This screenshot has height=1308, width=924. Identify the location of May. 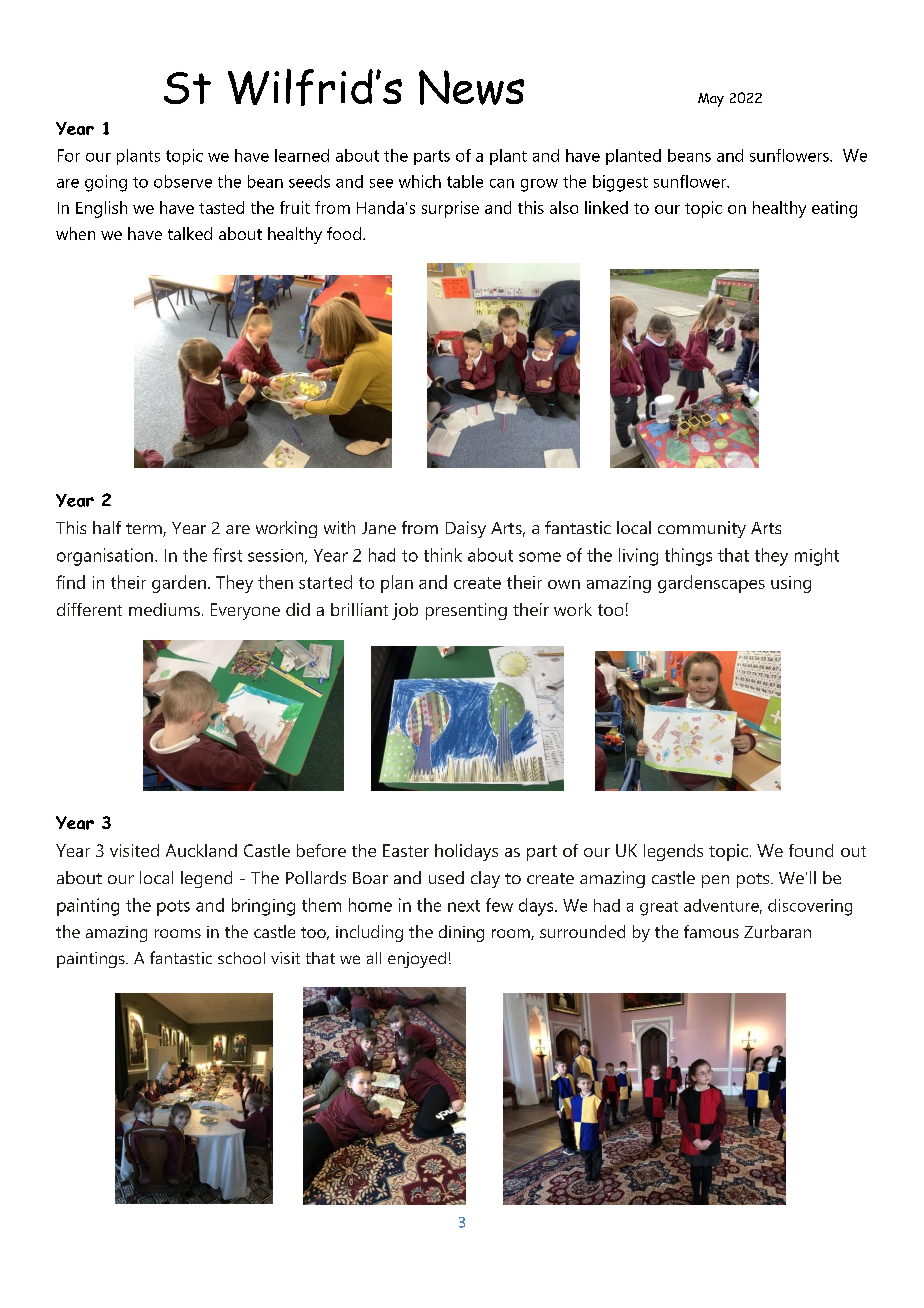
(711, 100).
